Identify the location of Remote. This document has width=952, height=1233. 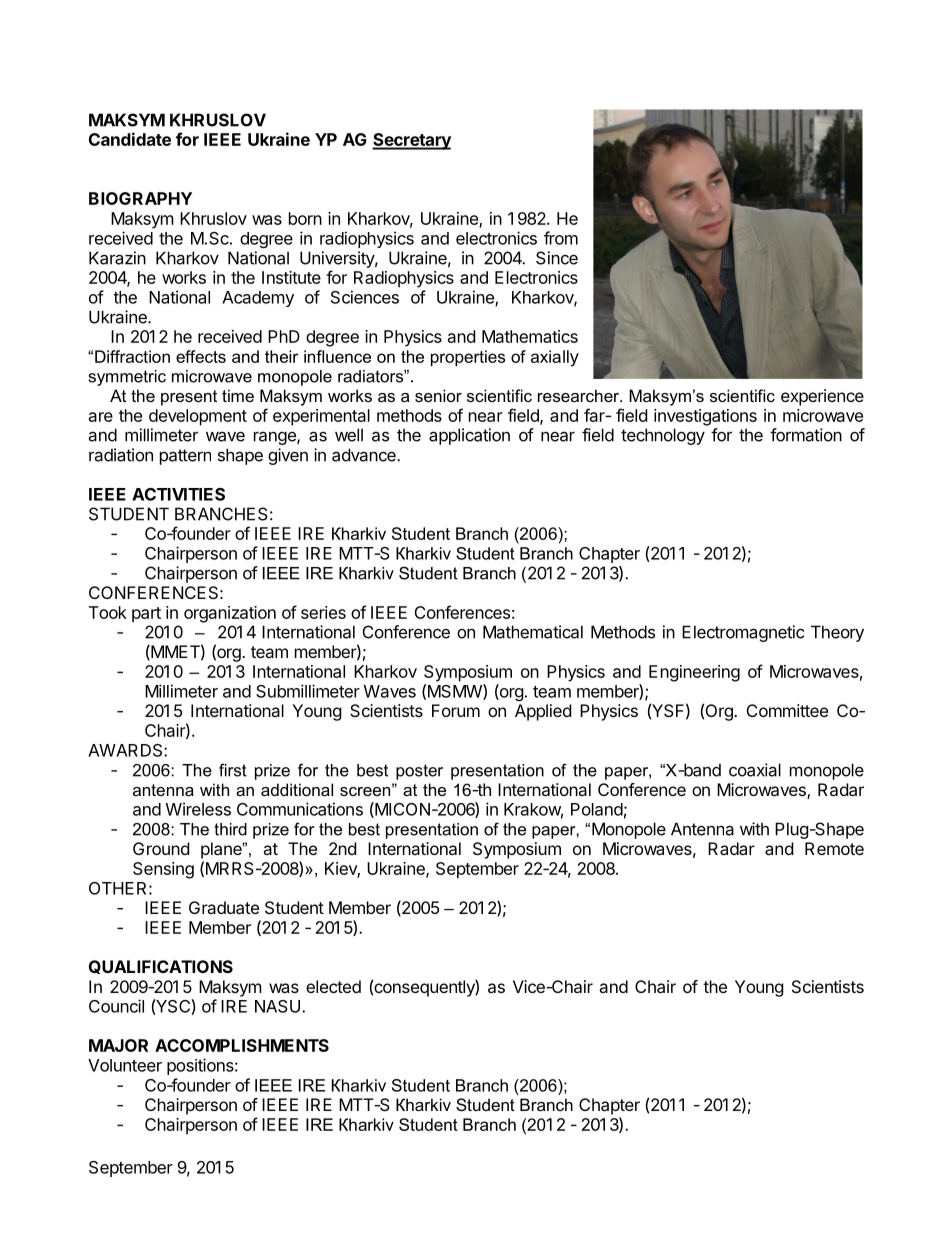
(834, 848).
